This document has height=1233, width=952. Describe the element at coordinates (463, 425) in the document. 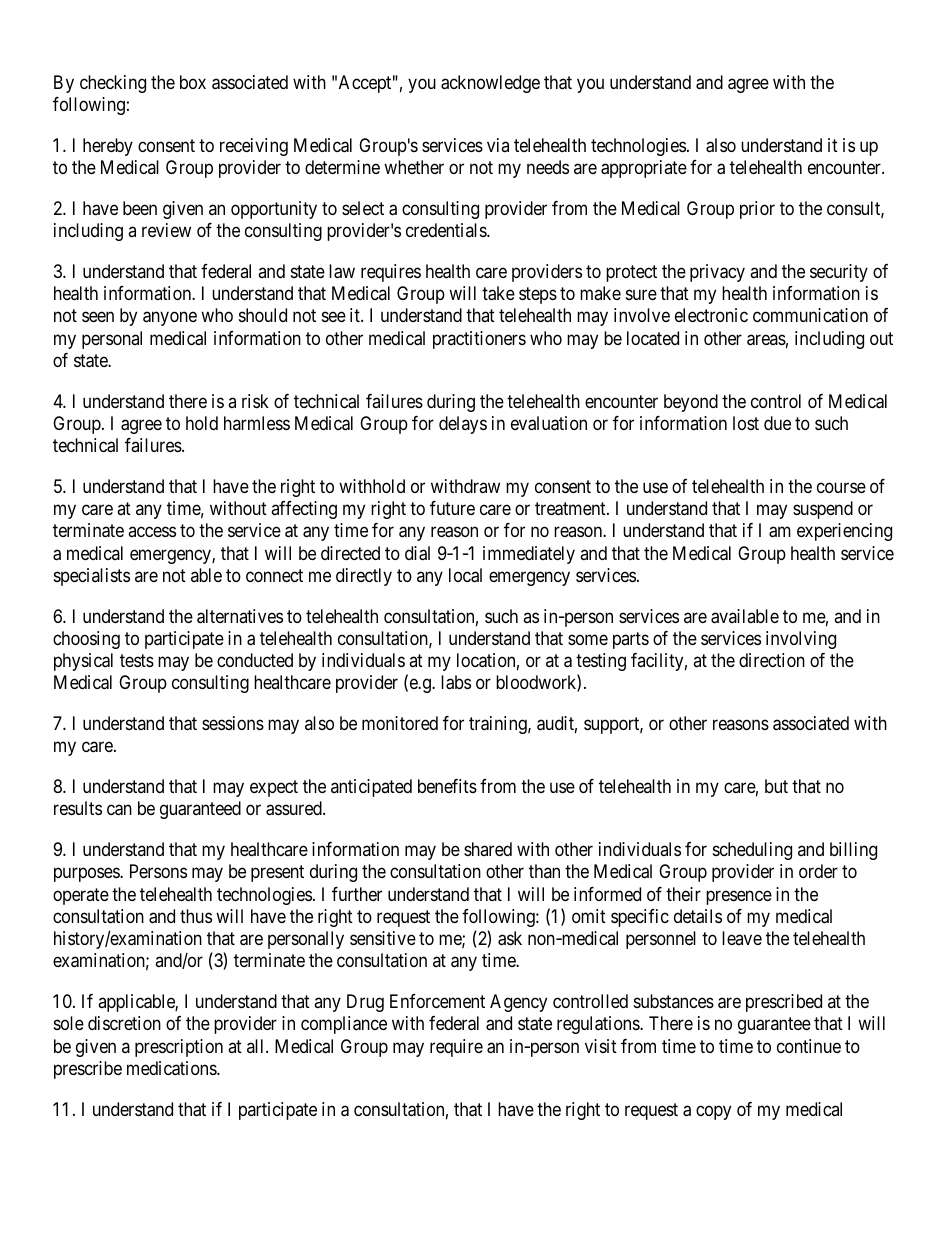

I see `delays` at that location.
